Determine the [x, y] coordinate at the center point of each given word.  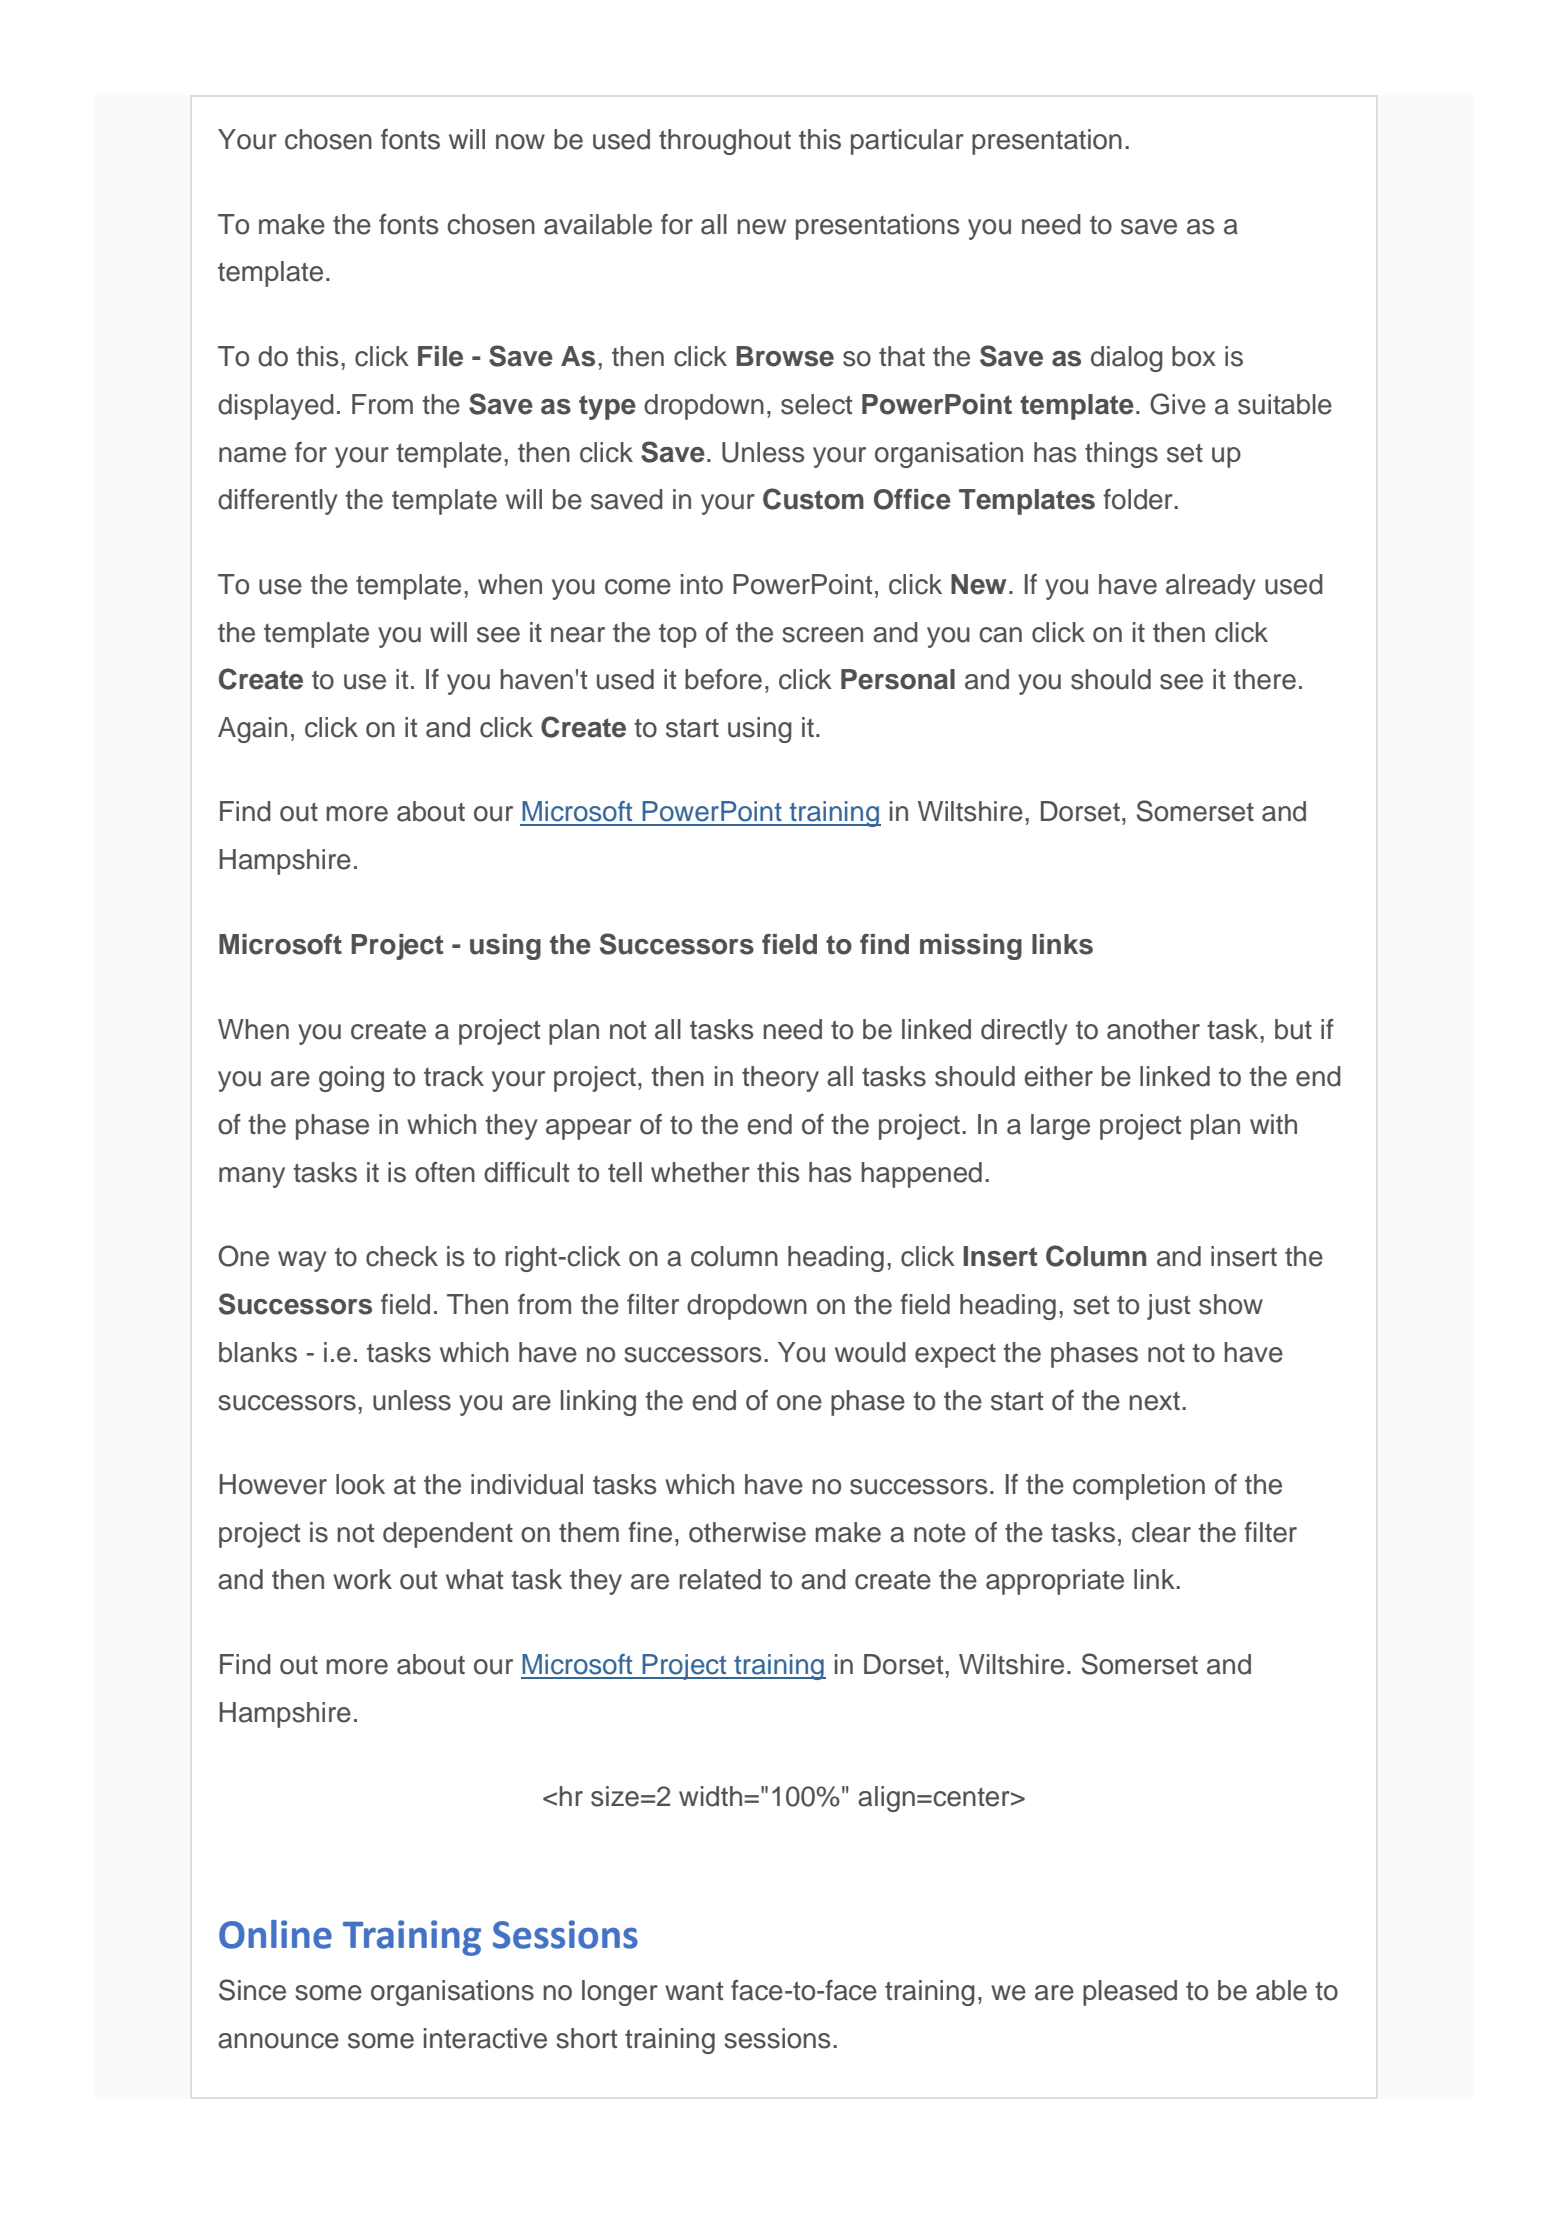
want [694, 1991]
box [1194, 356]
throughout [725, 142]
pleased [1130, 1993]
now [520, 142]
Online [275, 1934]
